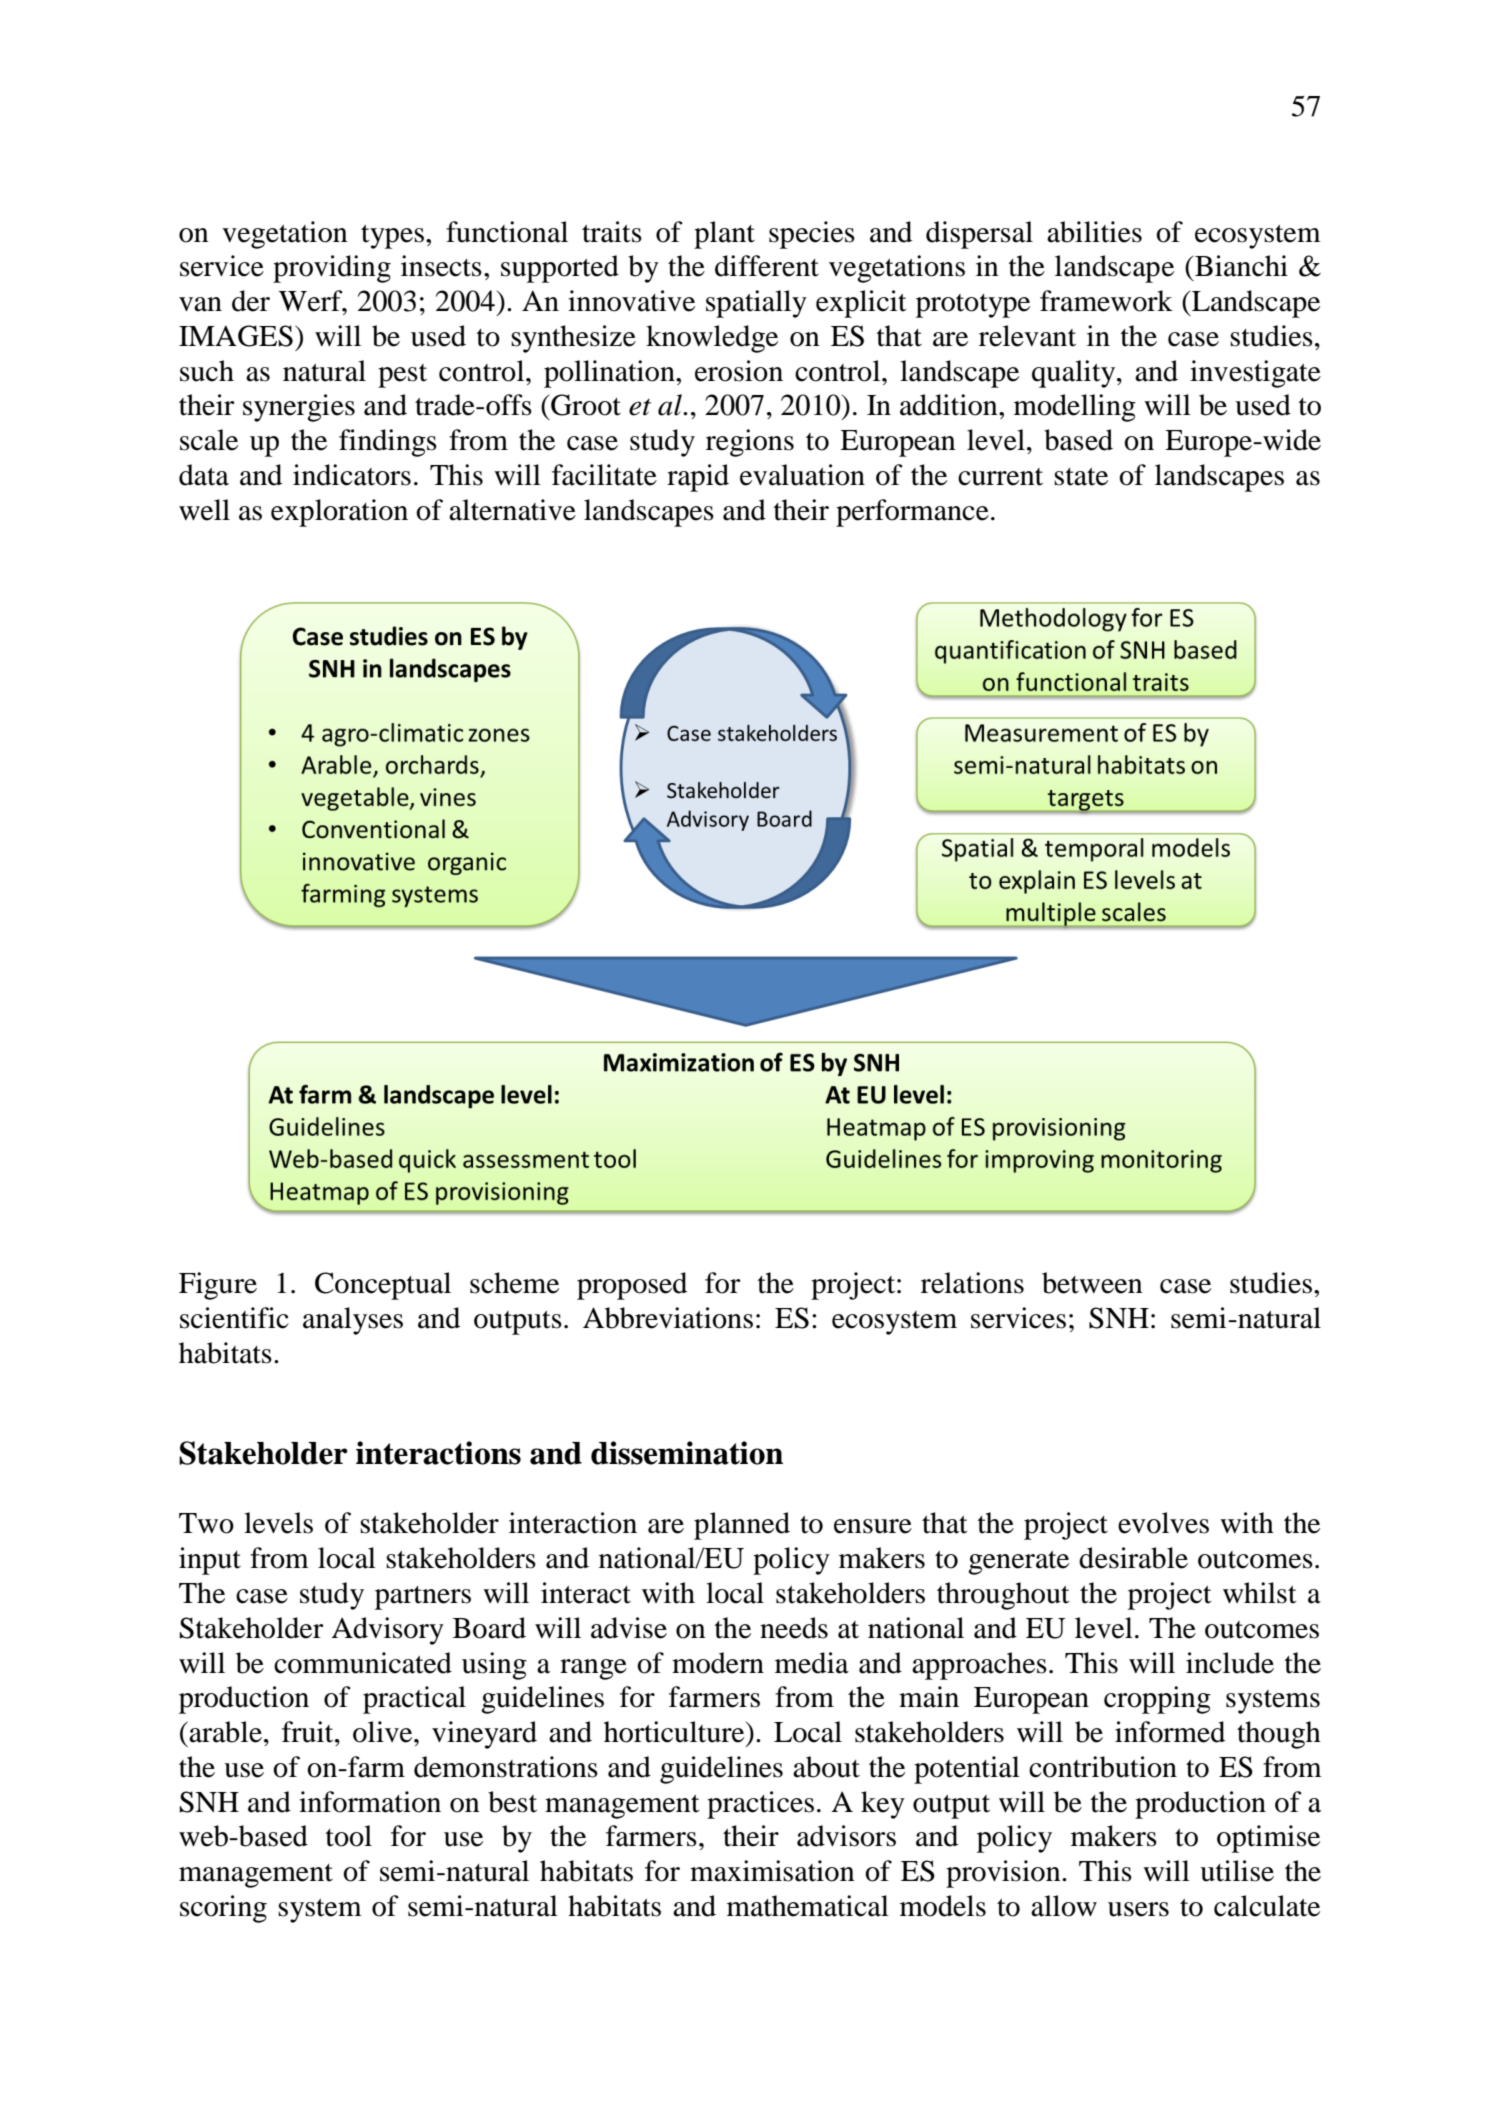 Image resolution: width=1500 pixels, height=2121 pixels. Describe the element at coordinates (760, 1805) in the document. I see `practices` at that location.
